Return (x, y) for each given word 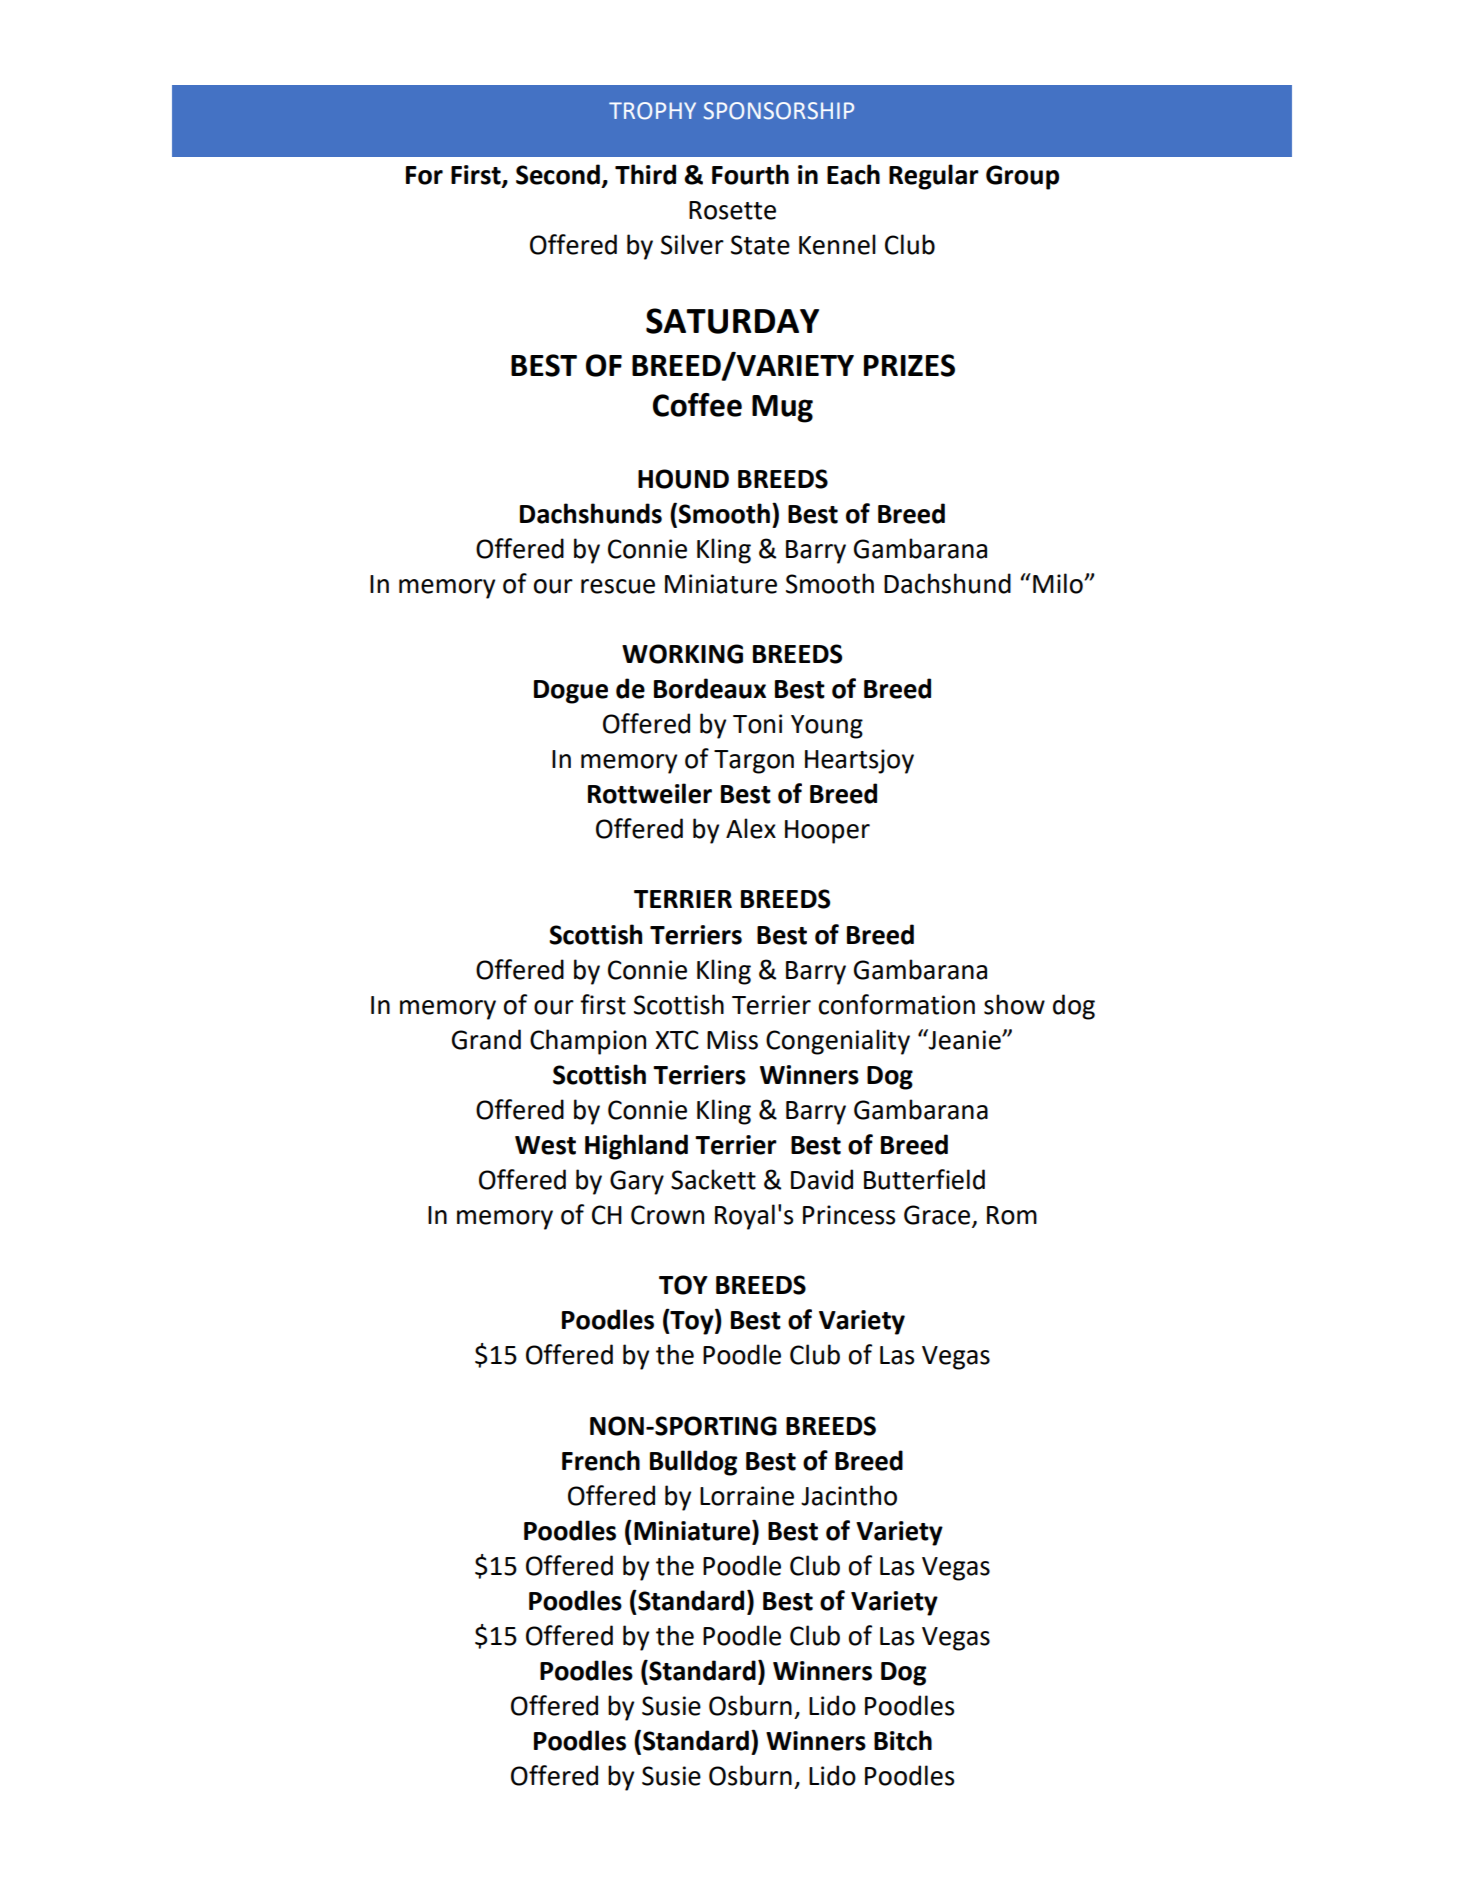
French (601, 1460)
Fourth (750, 174)
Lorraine (747, 1496)
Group (1022, 177)
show (1014, 1004)
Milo (1059, 583)
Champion (588, 1042)
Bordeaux (710, 688)
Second (558, 174)
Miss (732, 1040)
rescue (618, 586)
